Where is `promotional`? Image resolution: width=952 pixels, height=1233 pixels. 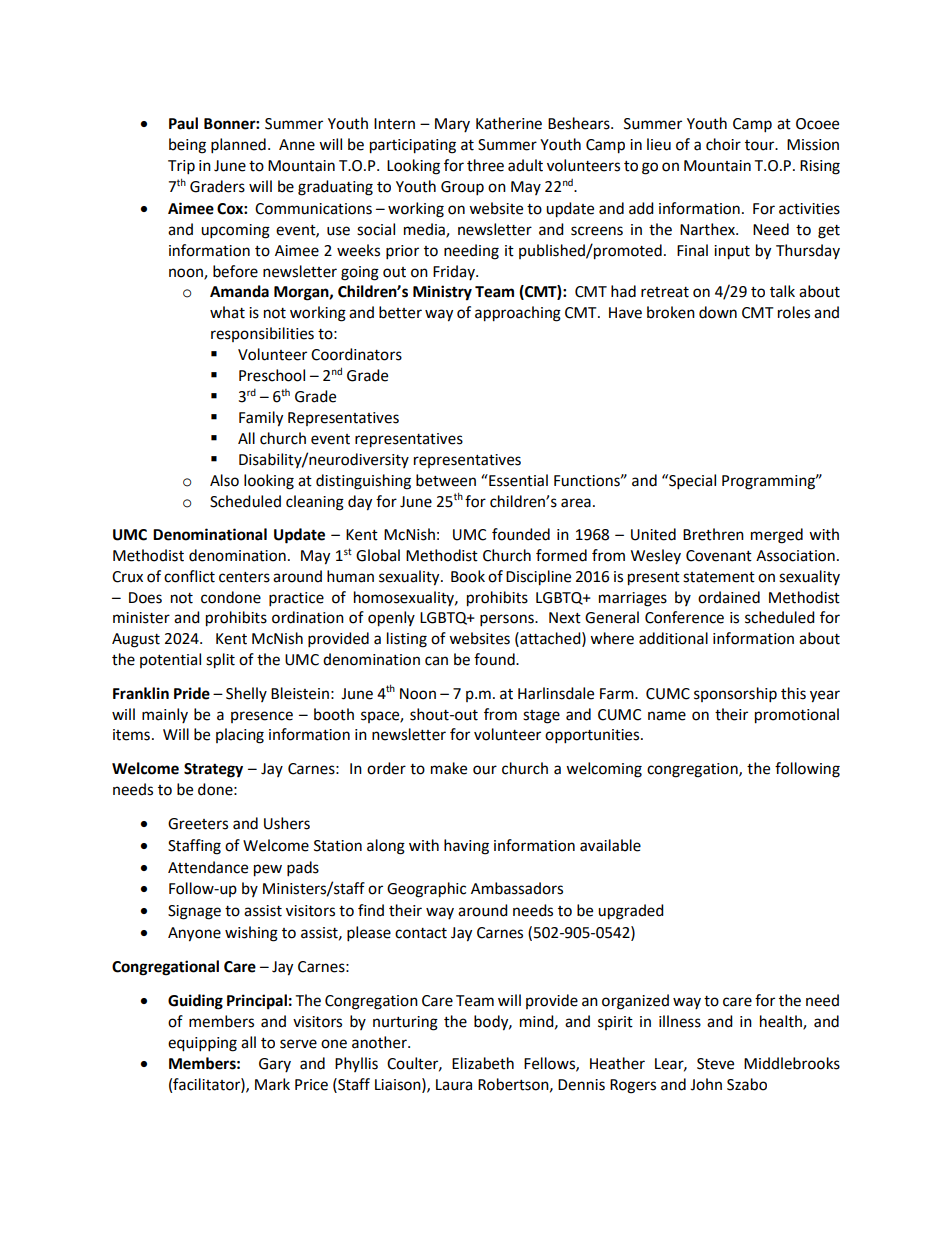 promotional is located at coordinates (797, 716).
